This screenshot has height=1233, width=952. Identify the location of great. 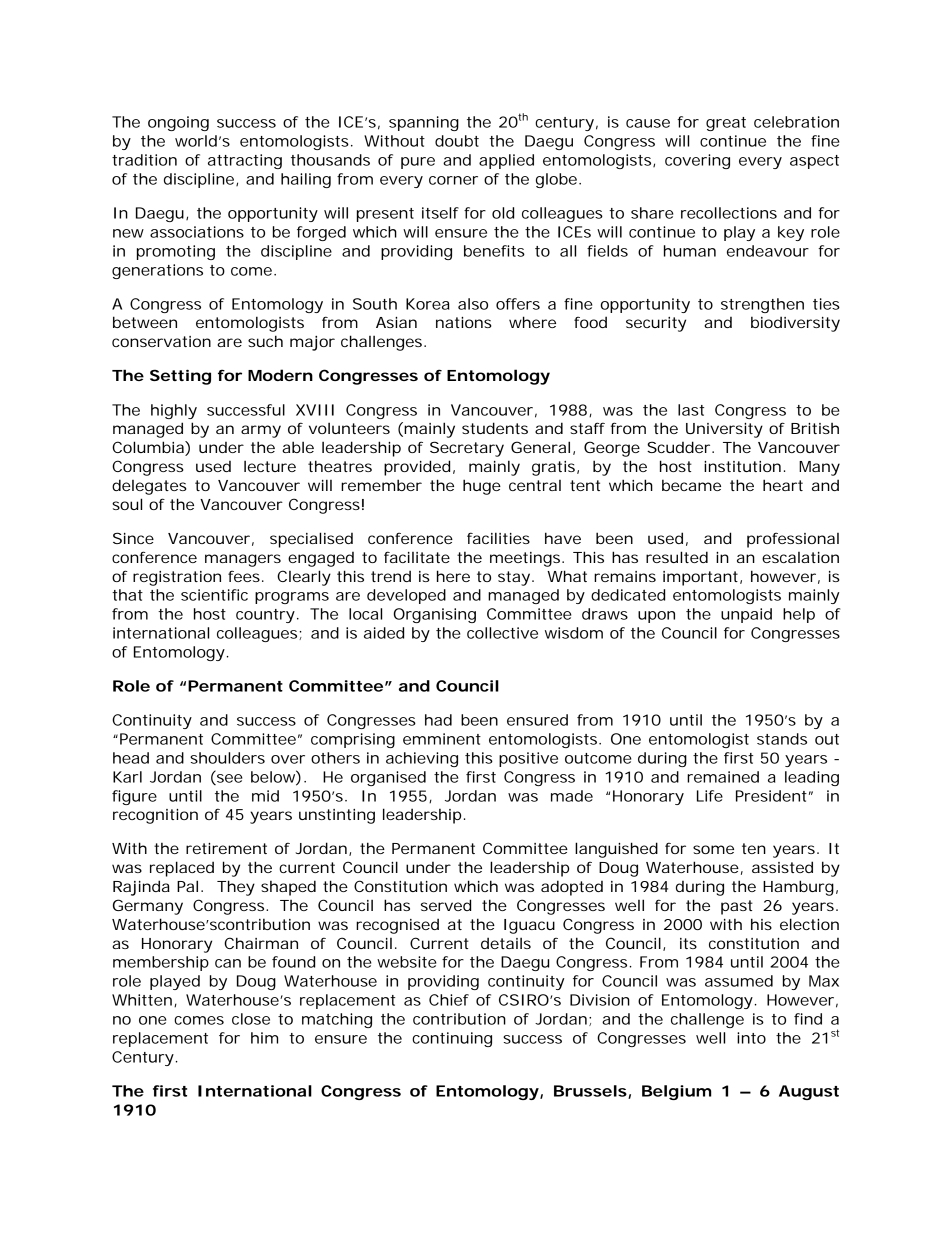
(726, 124).
